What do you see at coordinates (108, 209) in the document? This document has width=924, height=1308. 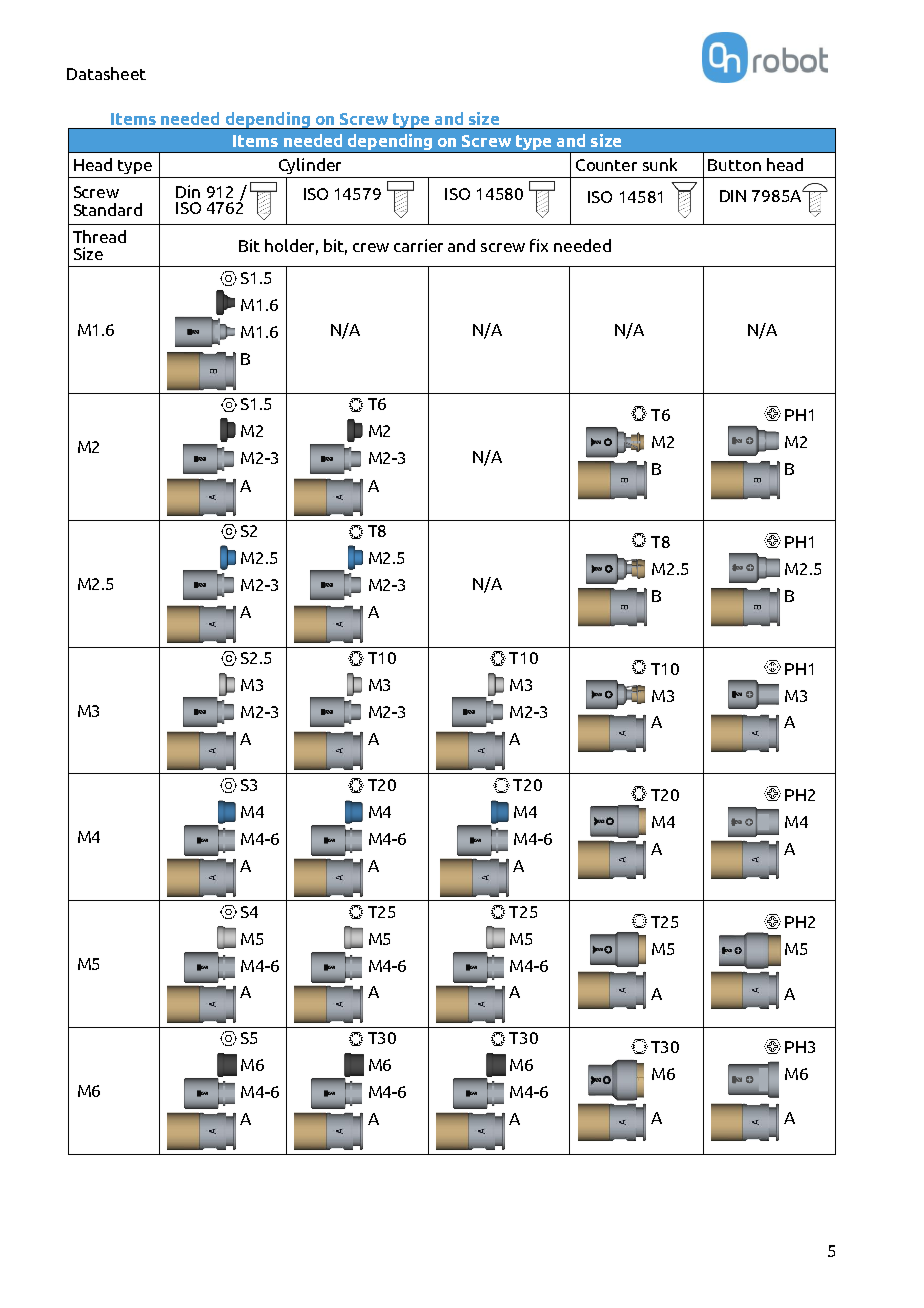 I see `Standard` at bounding box center [108, 209].
